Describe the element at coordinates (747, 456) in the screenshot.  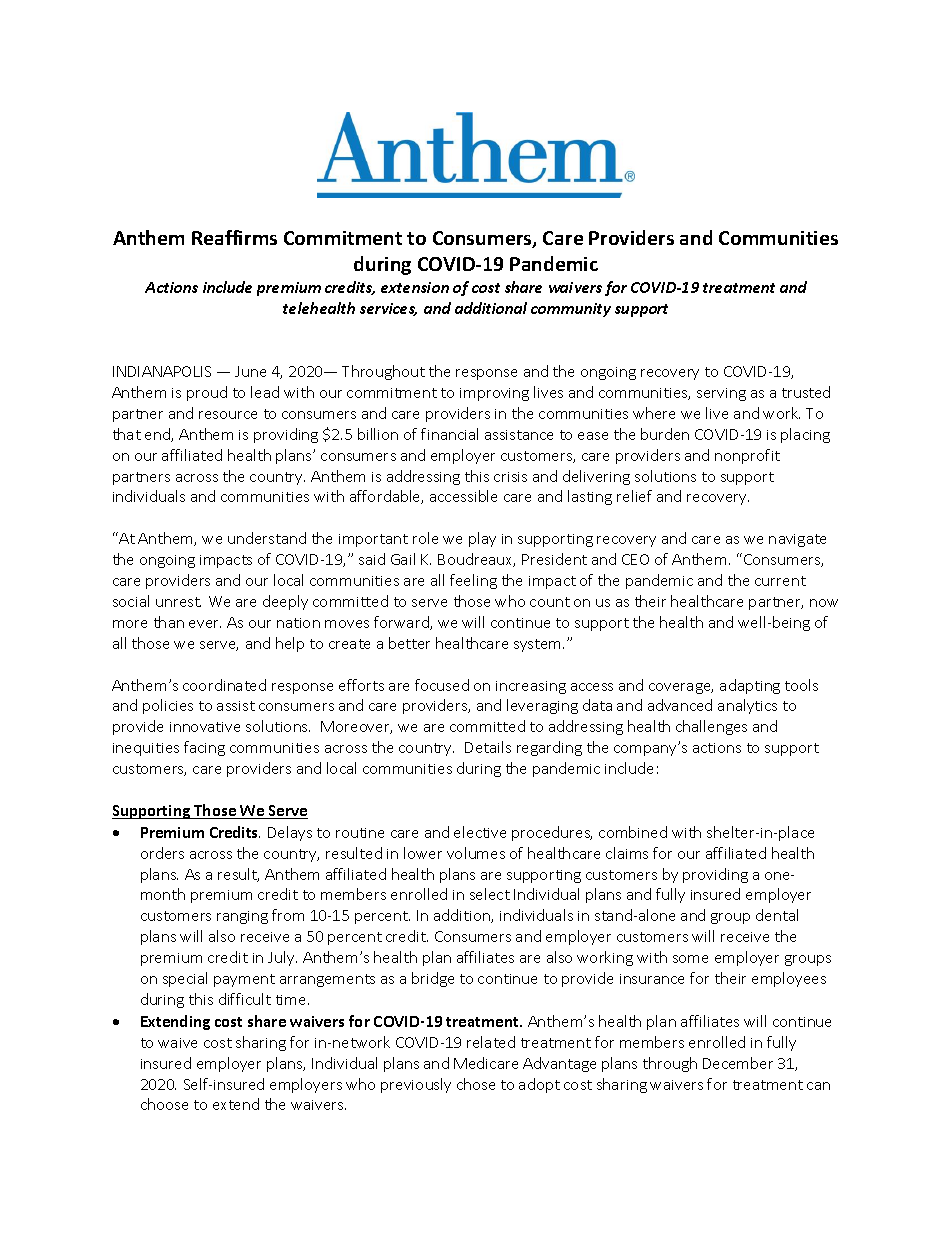
I see `nonprofit` at that location.
